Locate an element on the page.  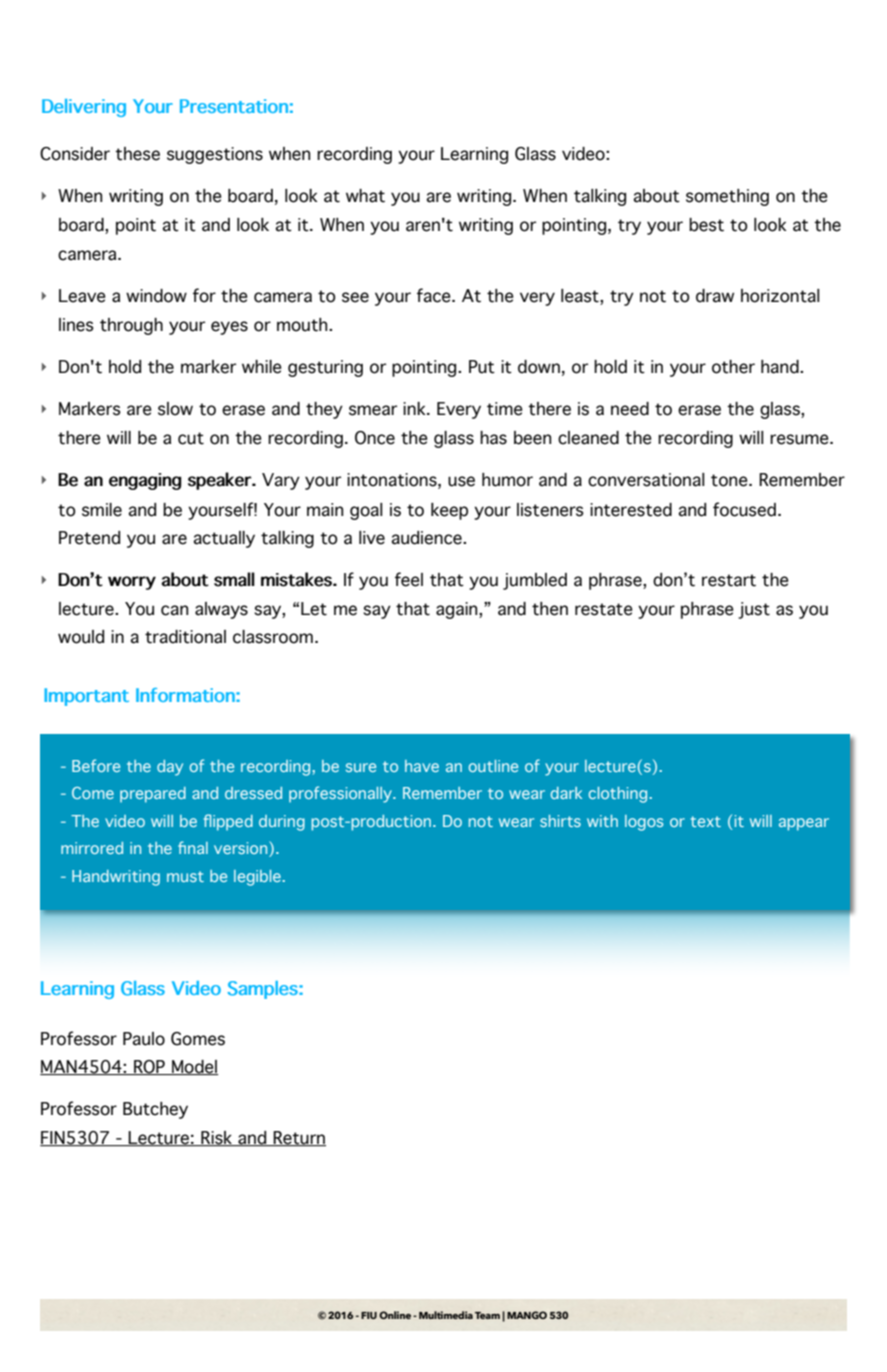
something is located at coordinates (727, 197).
